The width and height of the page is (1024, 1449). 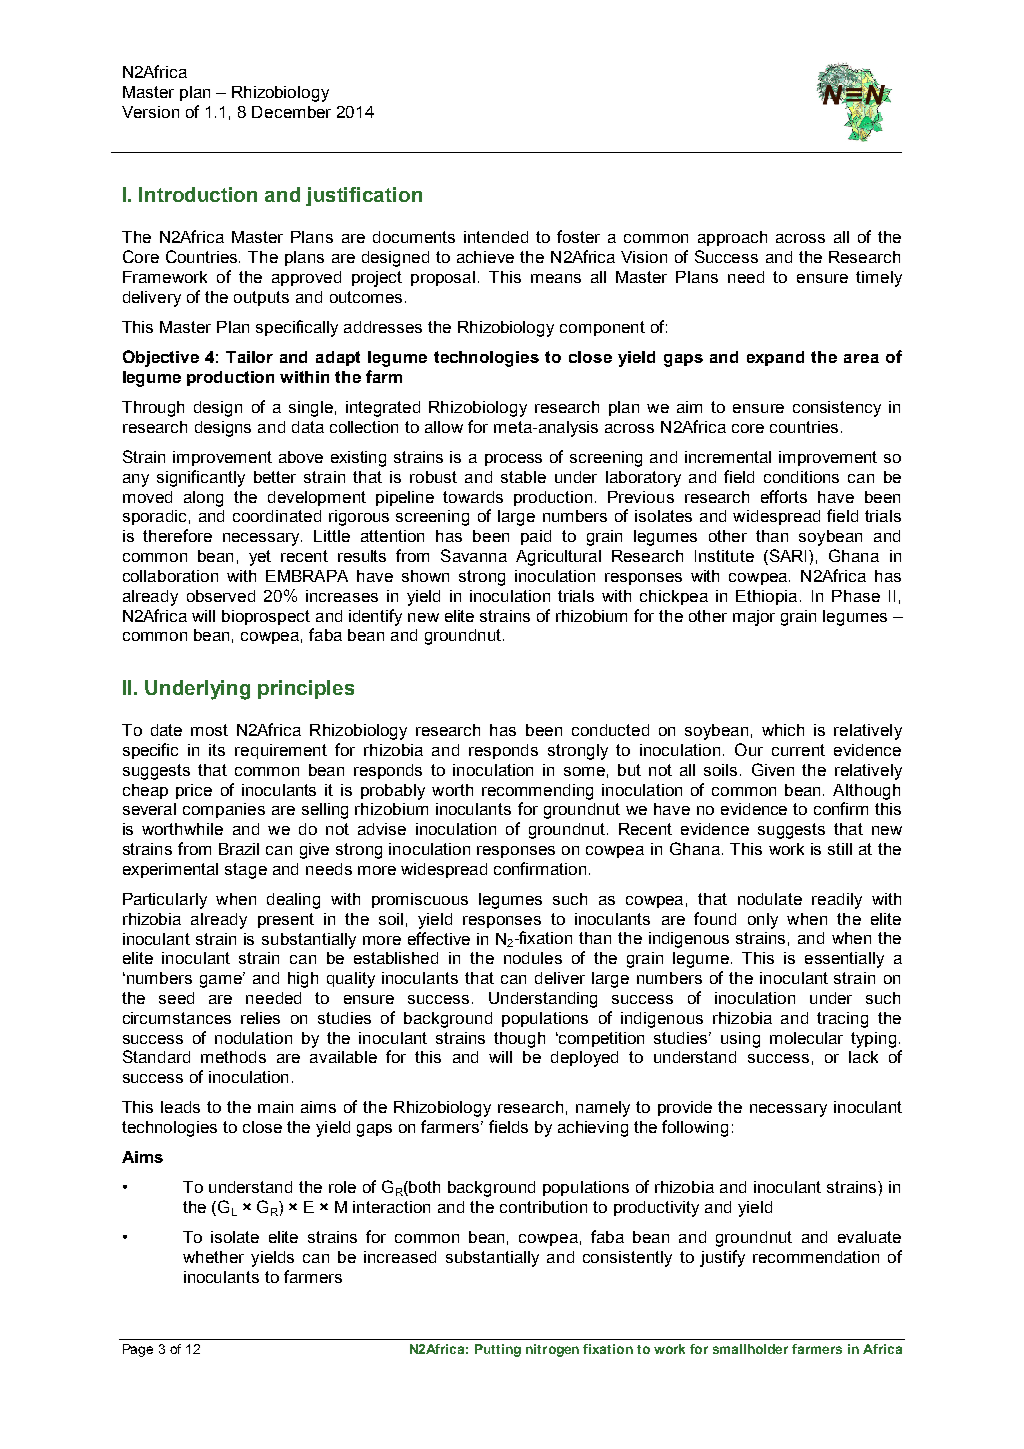 I want to click on which, so click(x=783, y=730).
